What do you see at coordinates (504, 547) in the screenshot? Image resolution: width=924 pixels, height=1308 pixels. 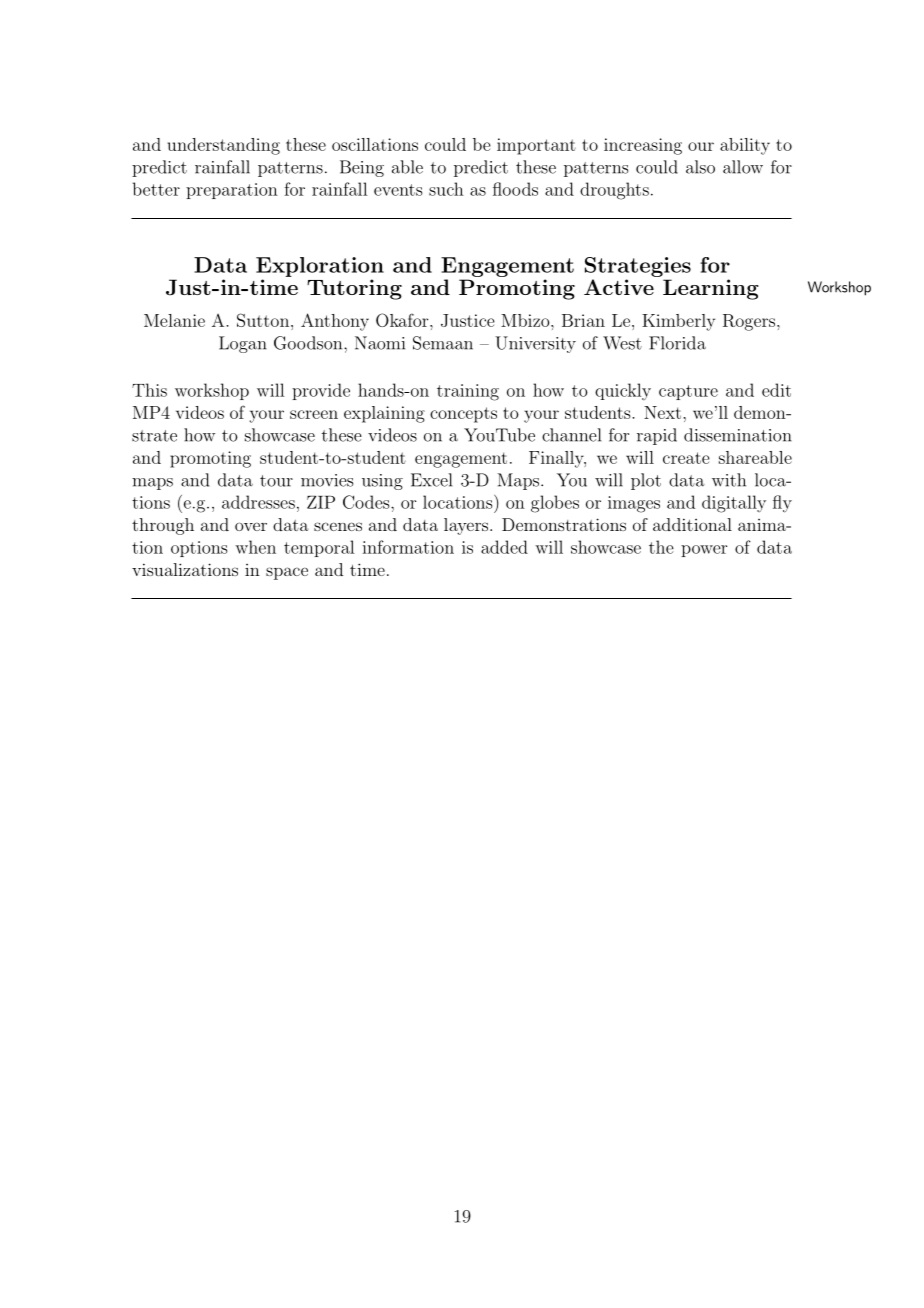 I see `added` at bounding box center [504, 547].
